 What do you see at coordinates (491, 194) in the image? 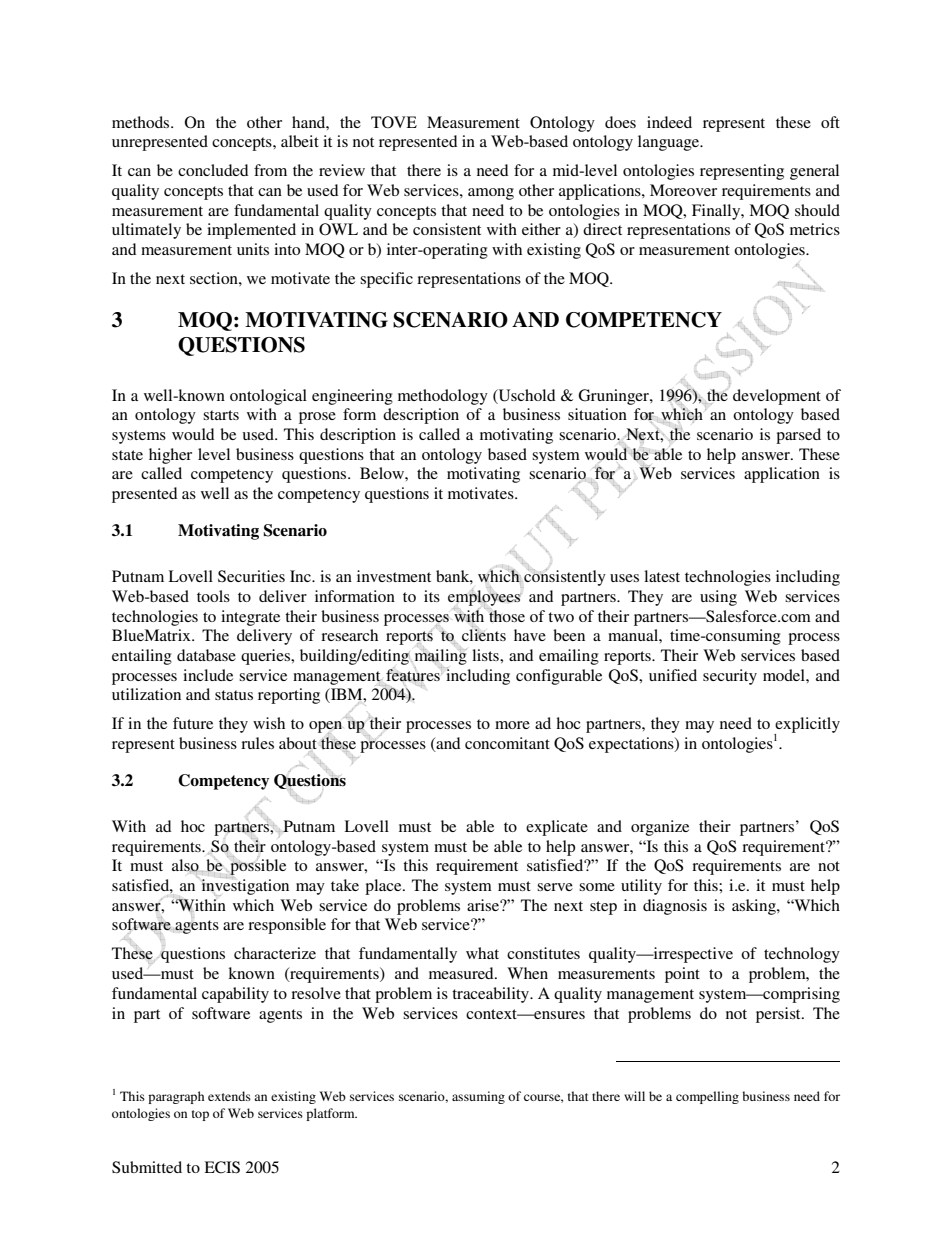
I see `among` at bounding box center [491, 194].
